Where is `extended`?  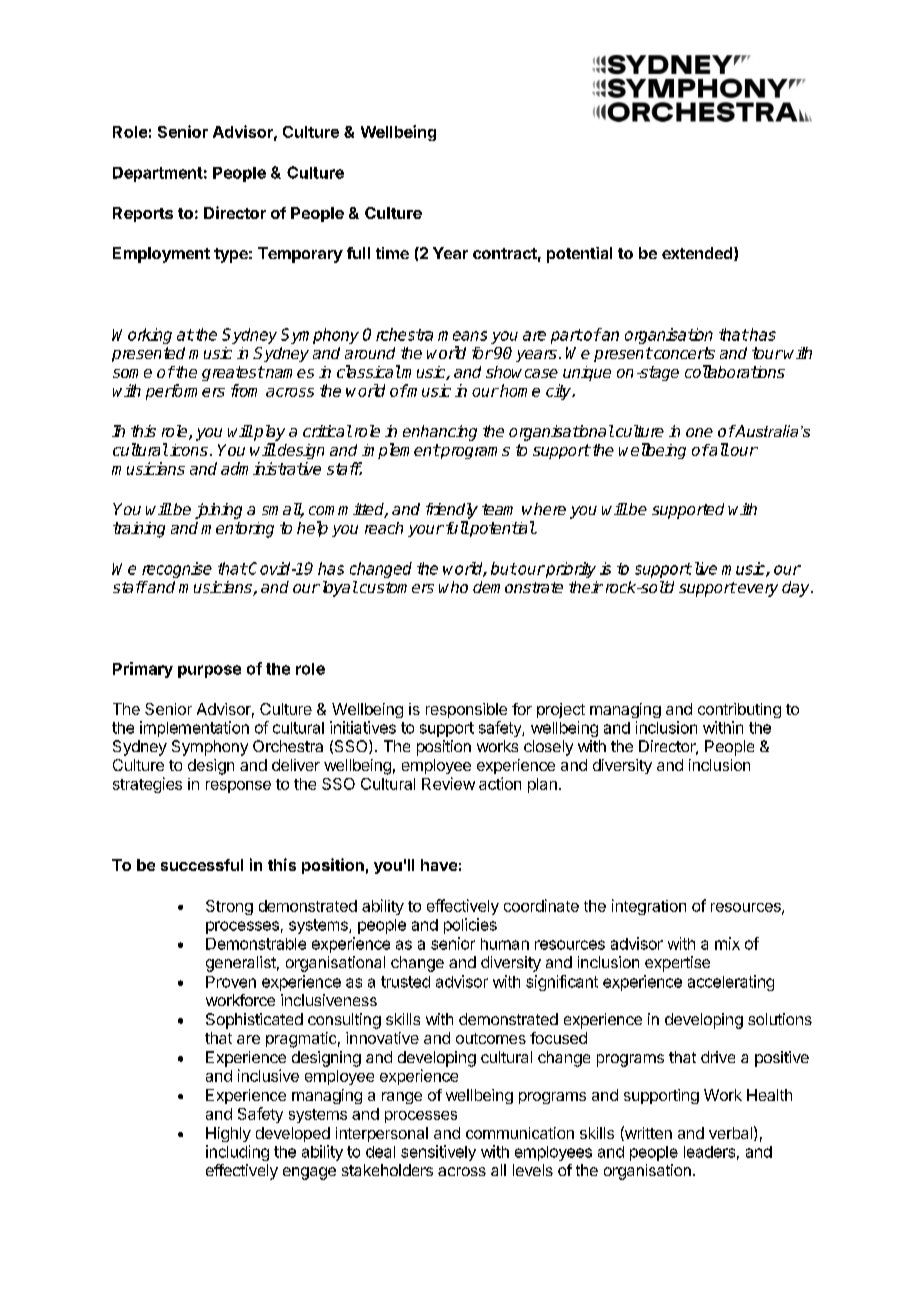 extended is located at coordinates (698, 254).
